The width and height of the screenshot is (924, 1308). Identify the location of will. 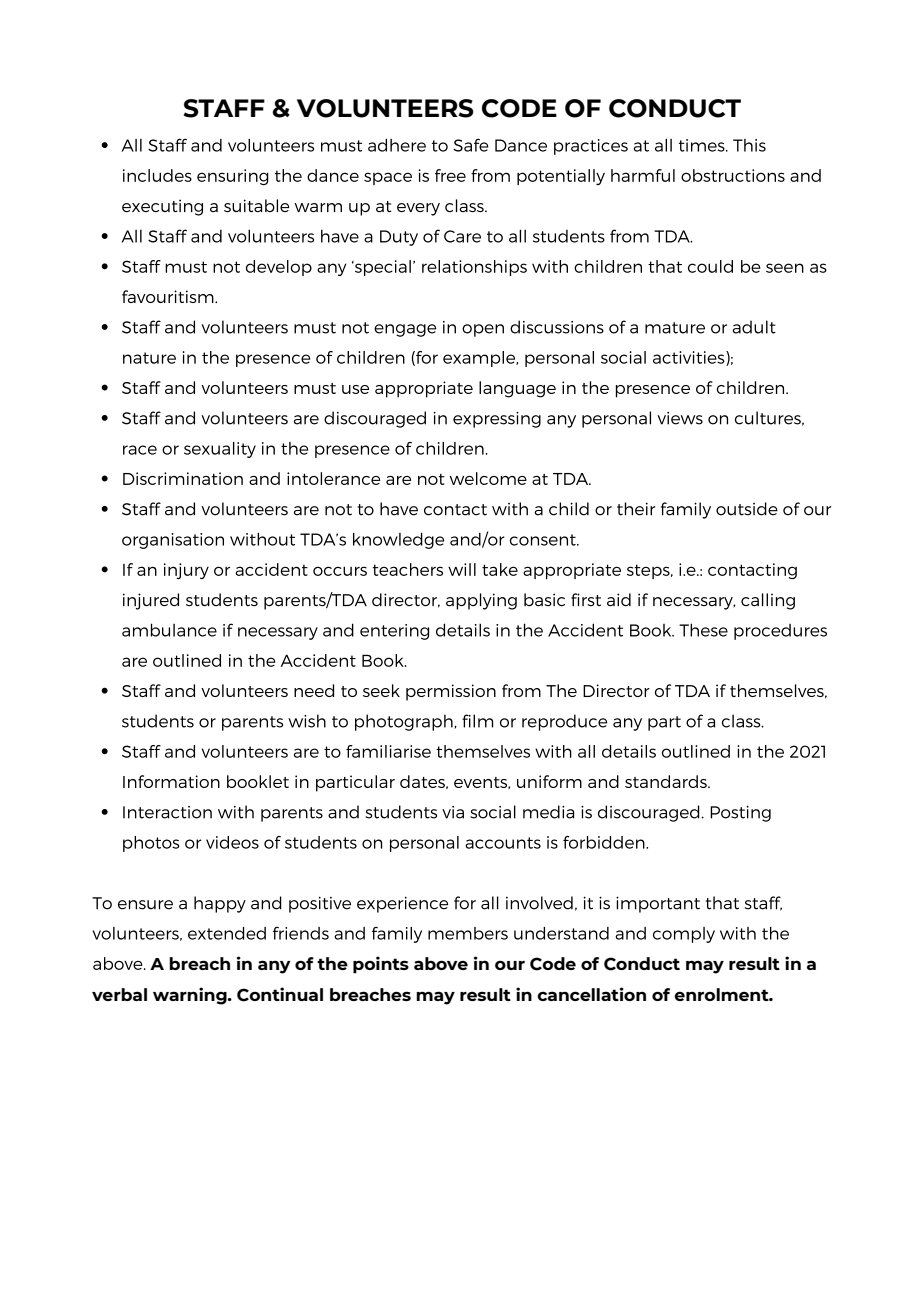
(462, 569).
